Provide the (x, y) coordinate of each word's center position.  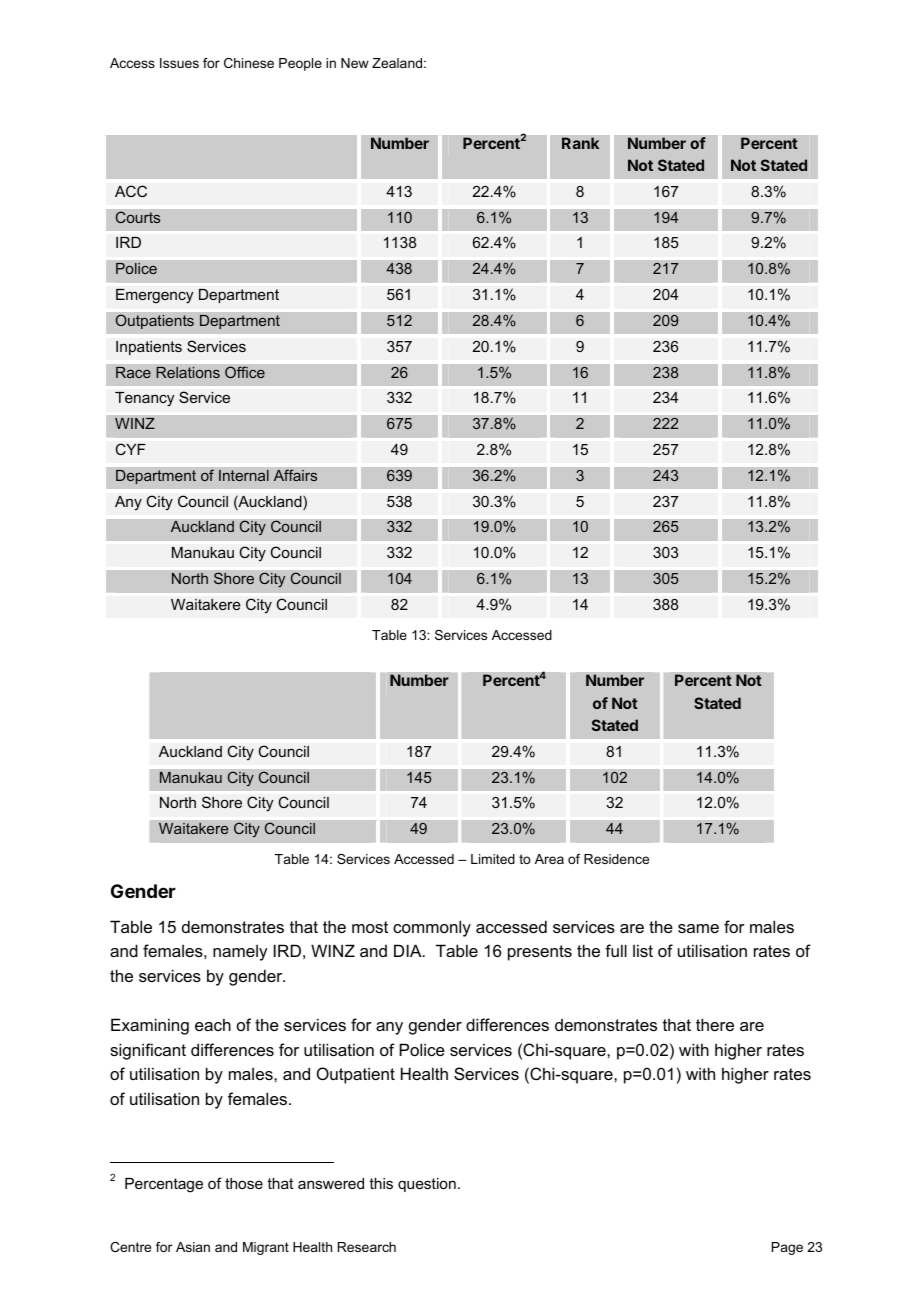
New (355, 63)
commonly (432, 928)
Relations (188, 372)
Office (245, 372)
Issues (179, 63)
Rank (581, 143)
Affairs (295, 475)
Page (787, 1248)
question (427, 1185)
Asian (193, 1247)
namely (240, 953)
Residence (616, 859)
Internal (244, 475)
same (698, 928)
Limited (493, 859)
